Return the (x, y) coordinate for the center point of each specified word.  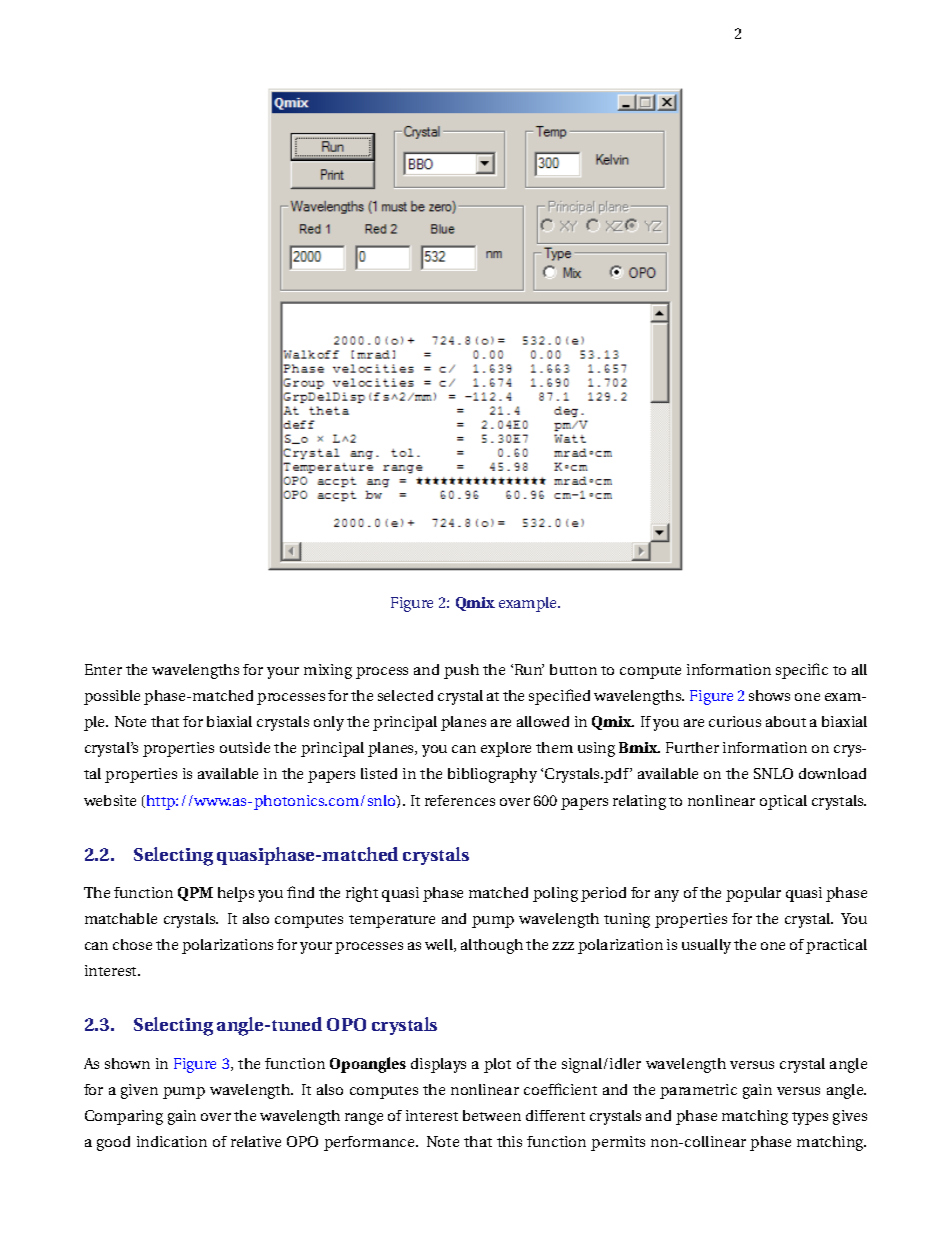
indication (172, 1141)
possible (112, 697)
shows (769, 695)
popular (753, 894)
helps (236, 894)
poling (555, 894)
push (461, 671)
